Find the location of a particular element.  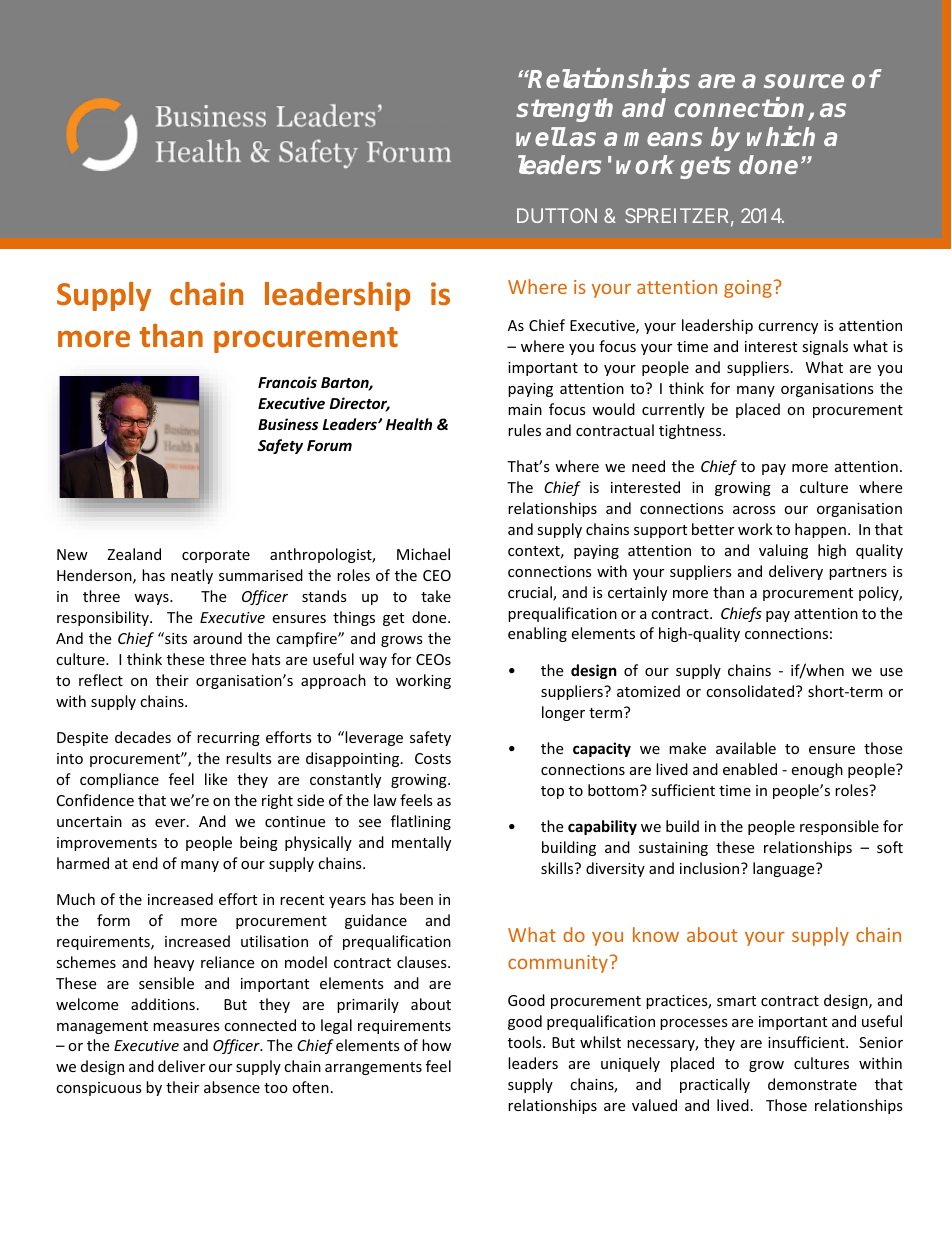

main is located at coordinates (525, 409).
